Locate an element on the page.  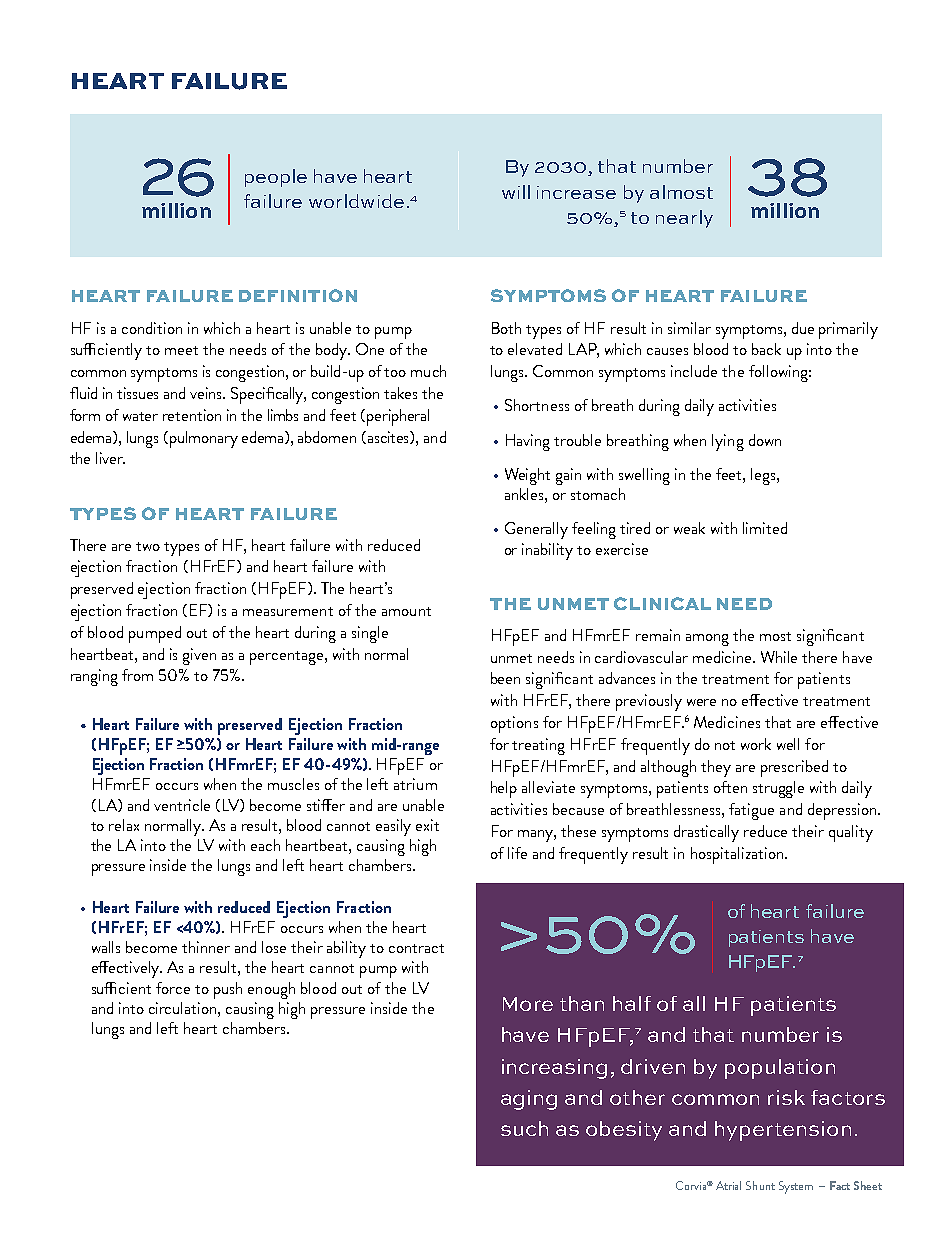
ventricle is located at coordinates (182, 805).
